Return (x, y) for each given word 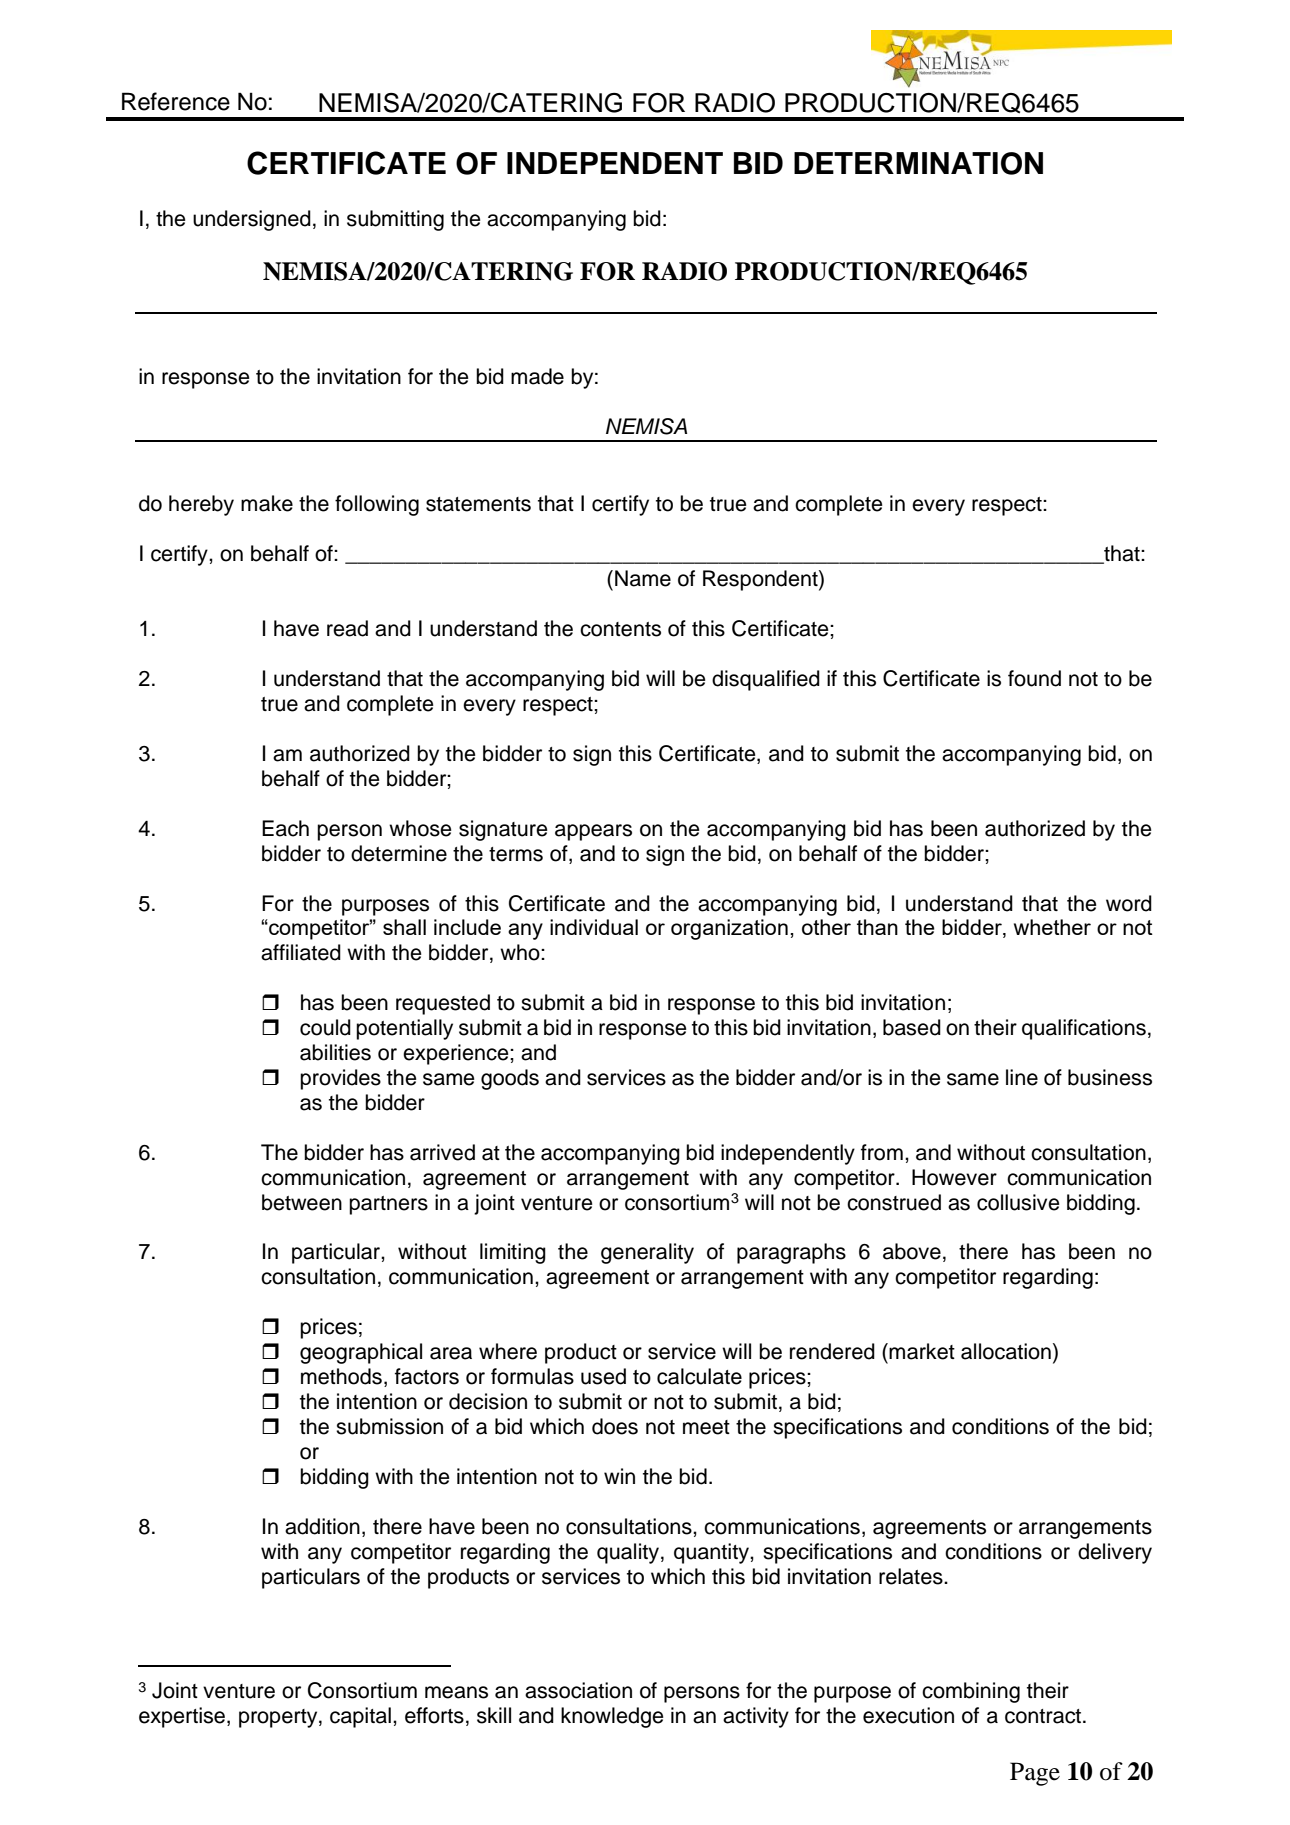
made (537, 376)
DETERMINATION (918, 163)
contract (1044, 1716)
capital (360, 1717)
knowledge (612, 1717)
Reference (176, 101)
